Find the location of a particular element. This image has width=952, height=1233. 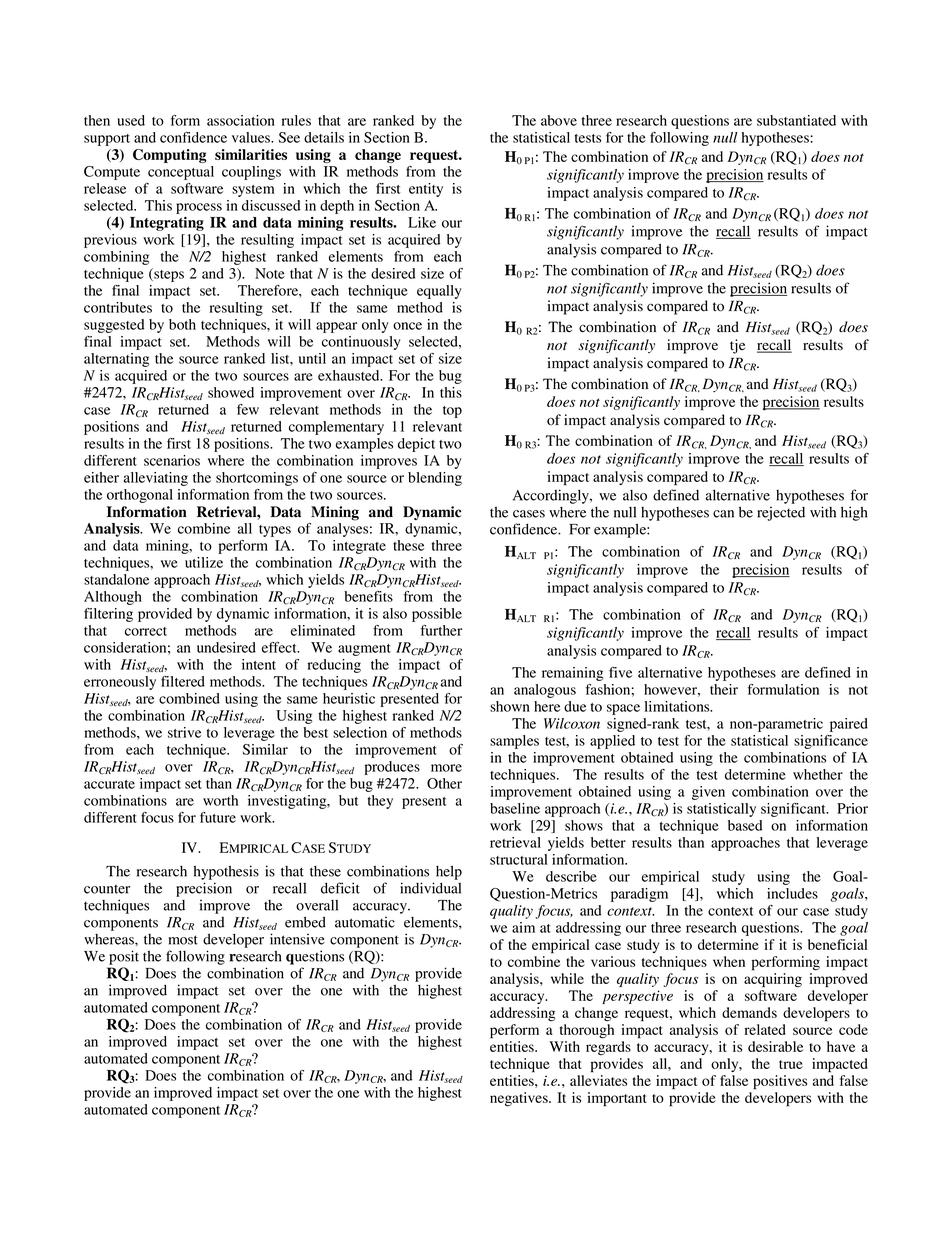

most is located at coordinates (183, 940).
